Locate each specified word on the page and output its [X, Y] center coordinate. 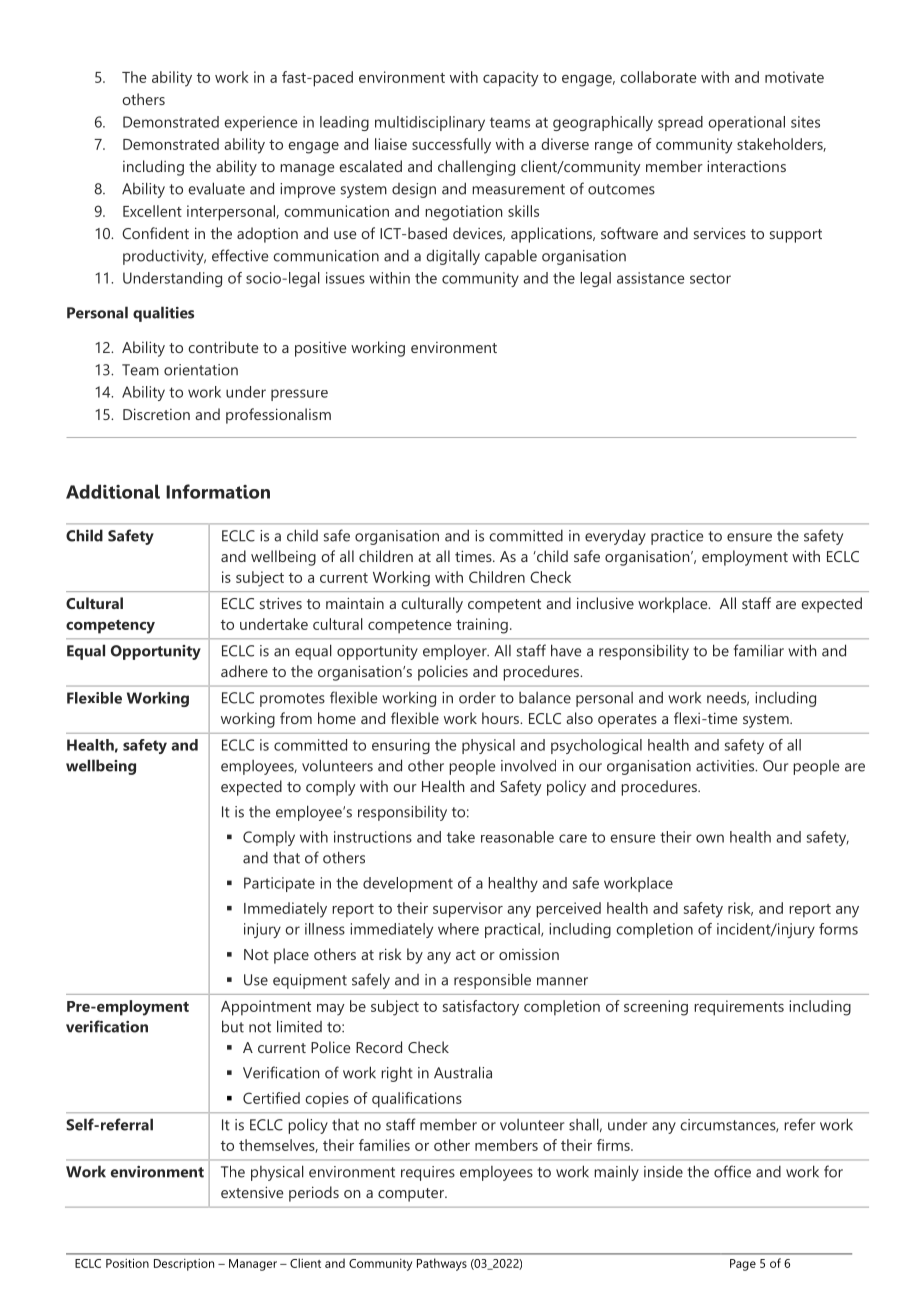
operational [746, 123]
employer [456, 652]
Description [184, 1265]
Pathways [442, 1264]
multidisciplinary [430, 123]
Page [743, 1265]
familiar [759, 650]
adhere [244, 671]
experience [261, 123]
